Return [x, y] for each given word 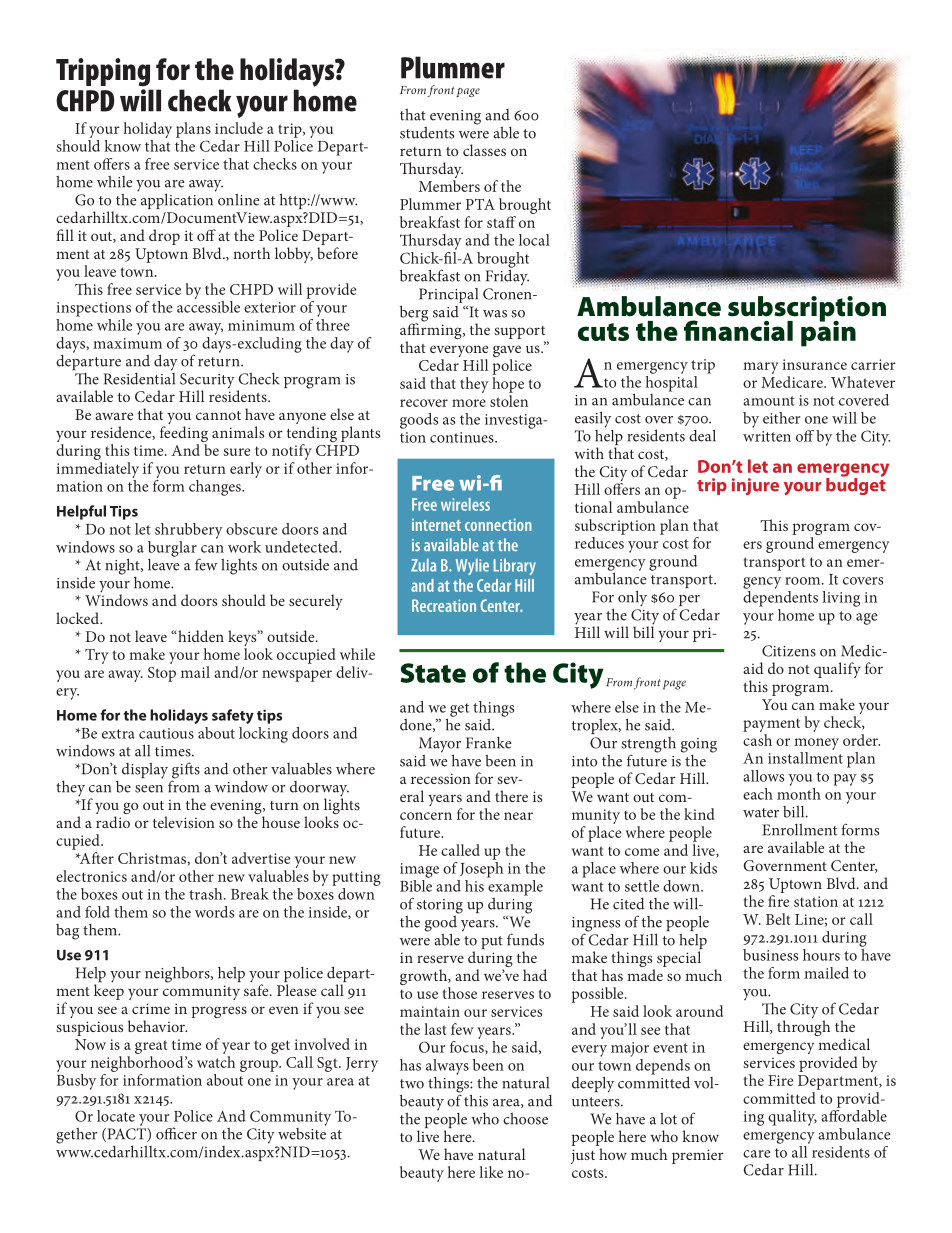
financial [738, 330]
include [239, 128]
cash [757, 740]
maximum [127, 343]
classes [484, 150]
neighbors [178, 975]
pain [828, 332]
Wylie [472, 566]
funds [525, 939]
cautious [166, 733]
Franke [488, 742]
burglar [172, 549]
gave [507, 352]
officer [176, 1133]
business [770, 955]
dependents [780, 597]
